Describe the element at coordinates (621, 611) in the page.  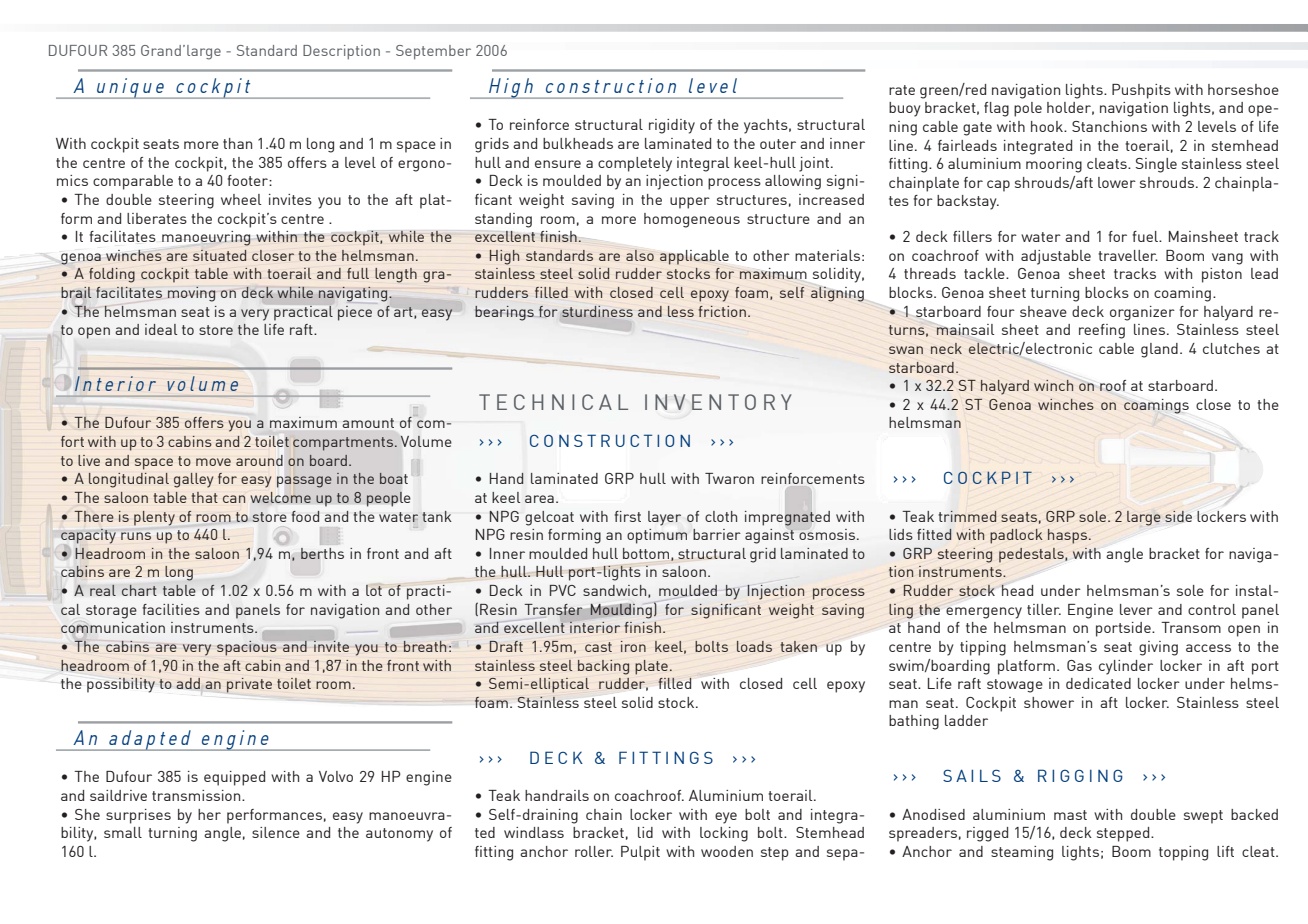
I see `Moulding` at that location.
